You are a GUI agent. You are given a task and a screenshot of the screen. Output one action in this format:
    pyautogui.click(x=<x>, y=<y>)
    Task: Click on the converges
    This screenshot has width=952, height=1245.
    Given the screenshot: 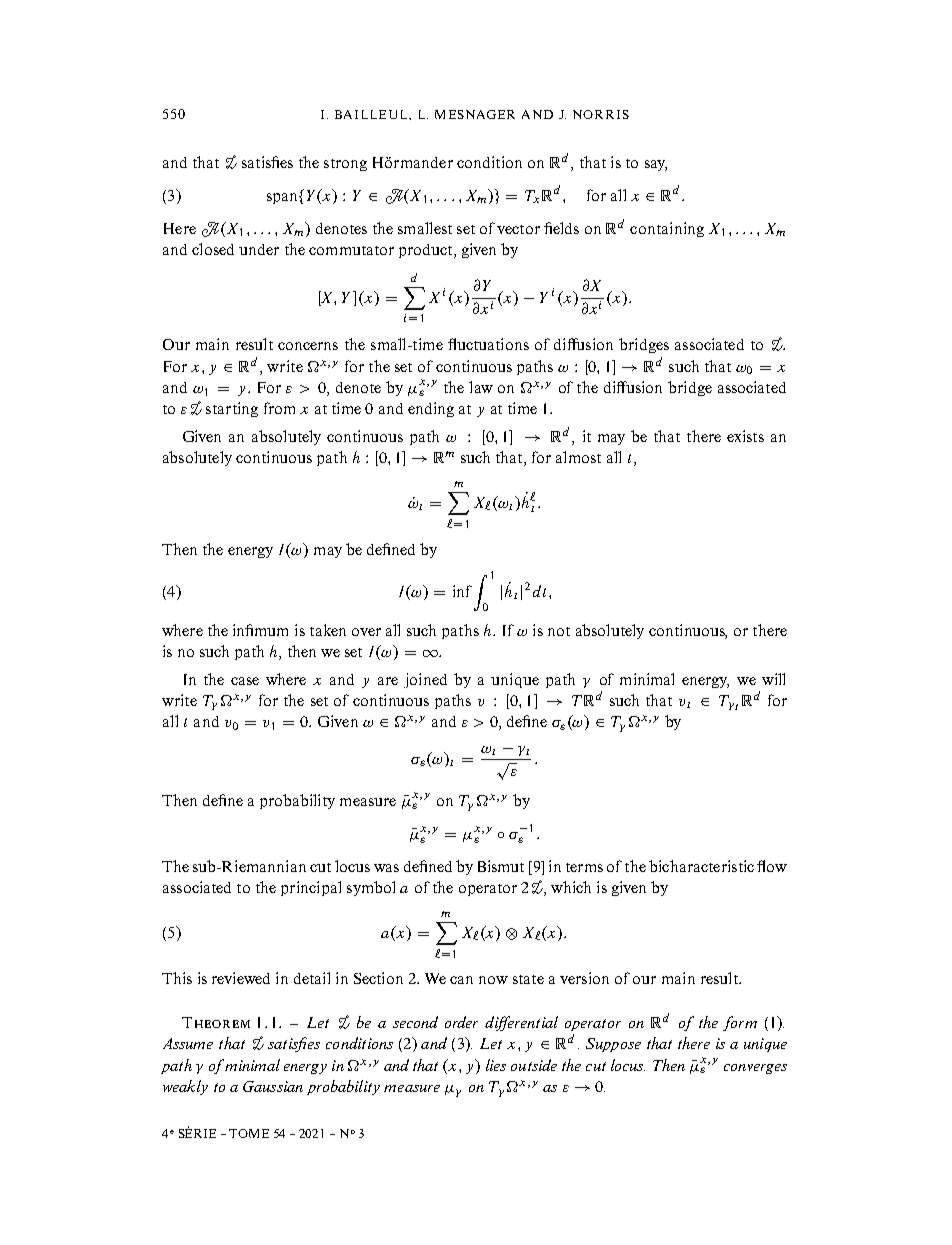 What is the action you would take?
    pyautogui.click(x=755, y=1069)
